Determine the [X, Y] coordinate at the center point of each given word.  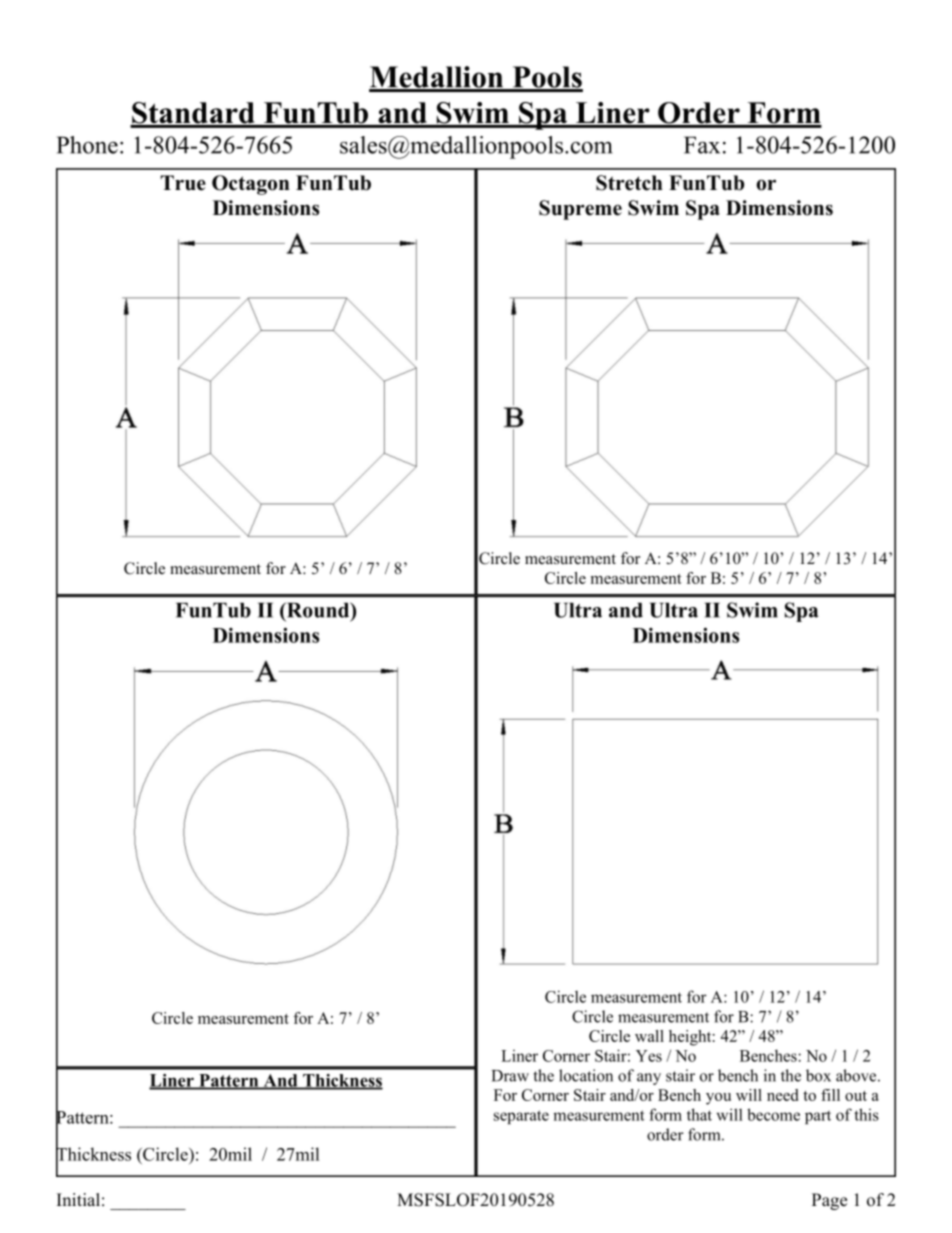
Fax [702, 145]
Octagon [251, 185]
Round [318, 611]
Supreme [580, 210]
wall [649, 1036]
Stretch [629, 183]
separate [521, 1117]
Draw [510, 1076]
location [586, 1075]
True [183, 183]
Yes [649, 1056]
